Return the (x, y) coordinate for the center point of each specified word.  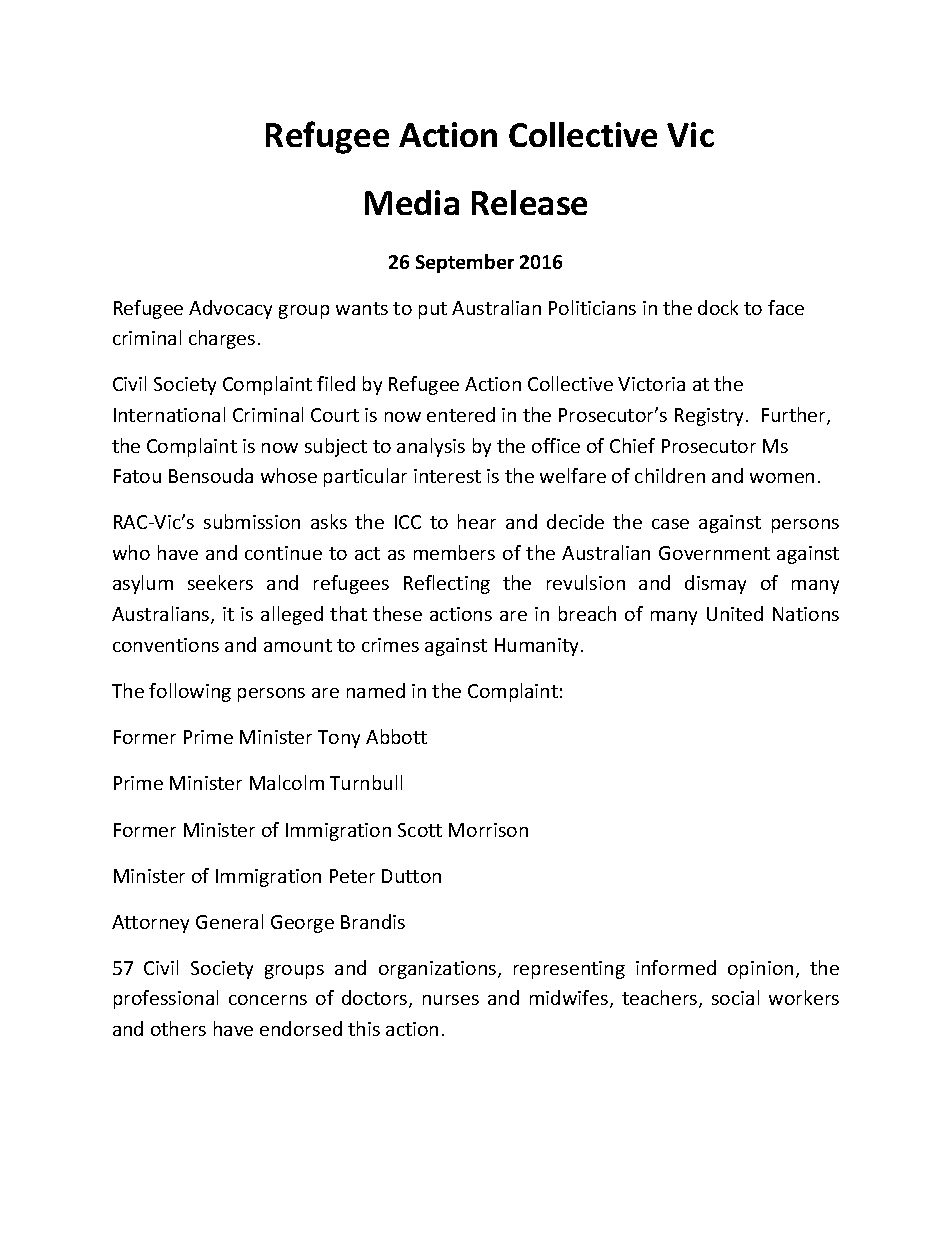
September (465, 263)
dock (718, 307)
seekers (220, 582)
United (735, 613)
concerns (268, 1000)
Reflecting (447, 584)
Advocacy (230, 309)
